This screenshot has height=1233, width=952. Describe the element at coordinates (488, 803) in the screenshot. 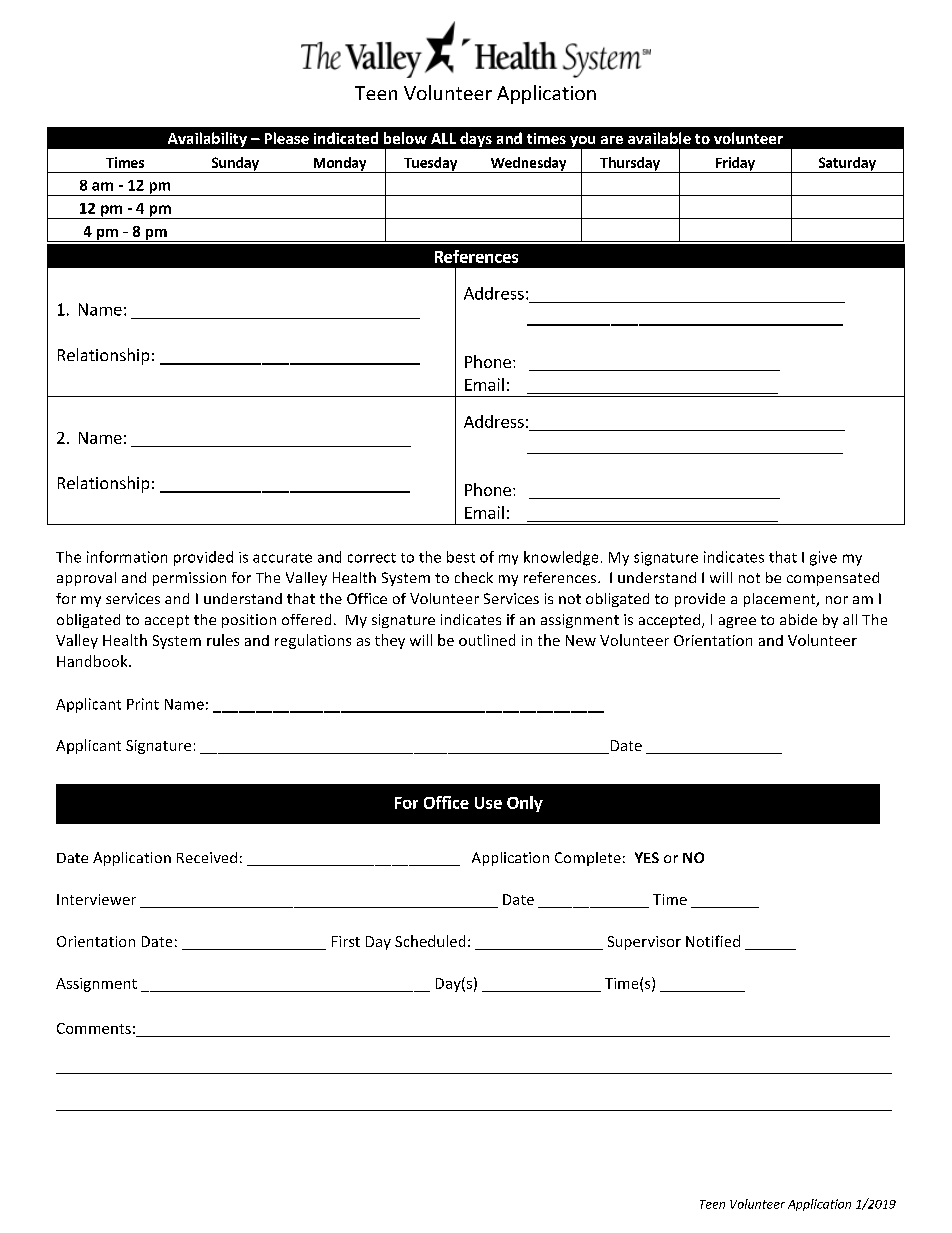

I see `Use` at that location.
